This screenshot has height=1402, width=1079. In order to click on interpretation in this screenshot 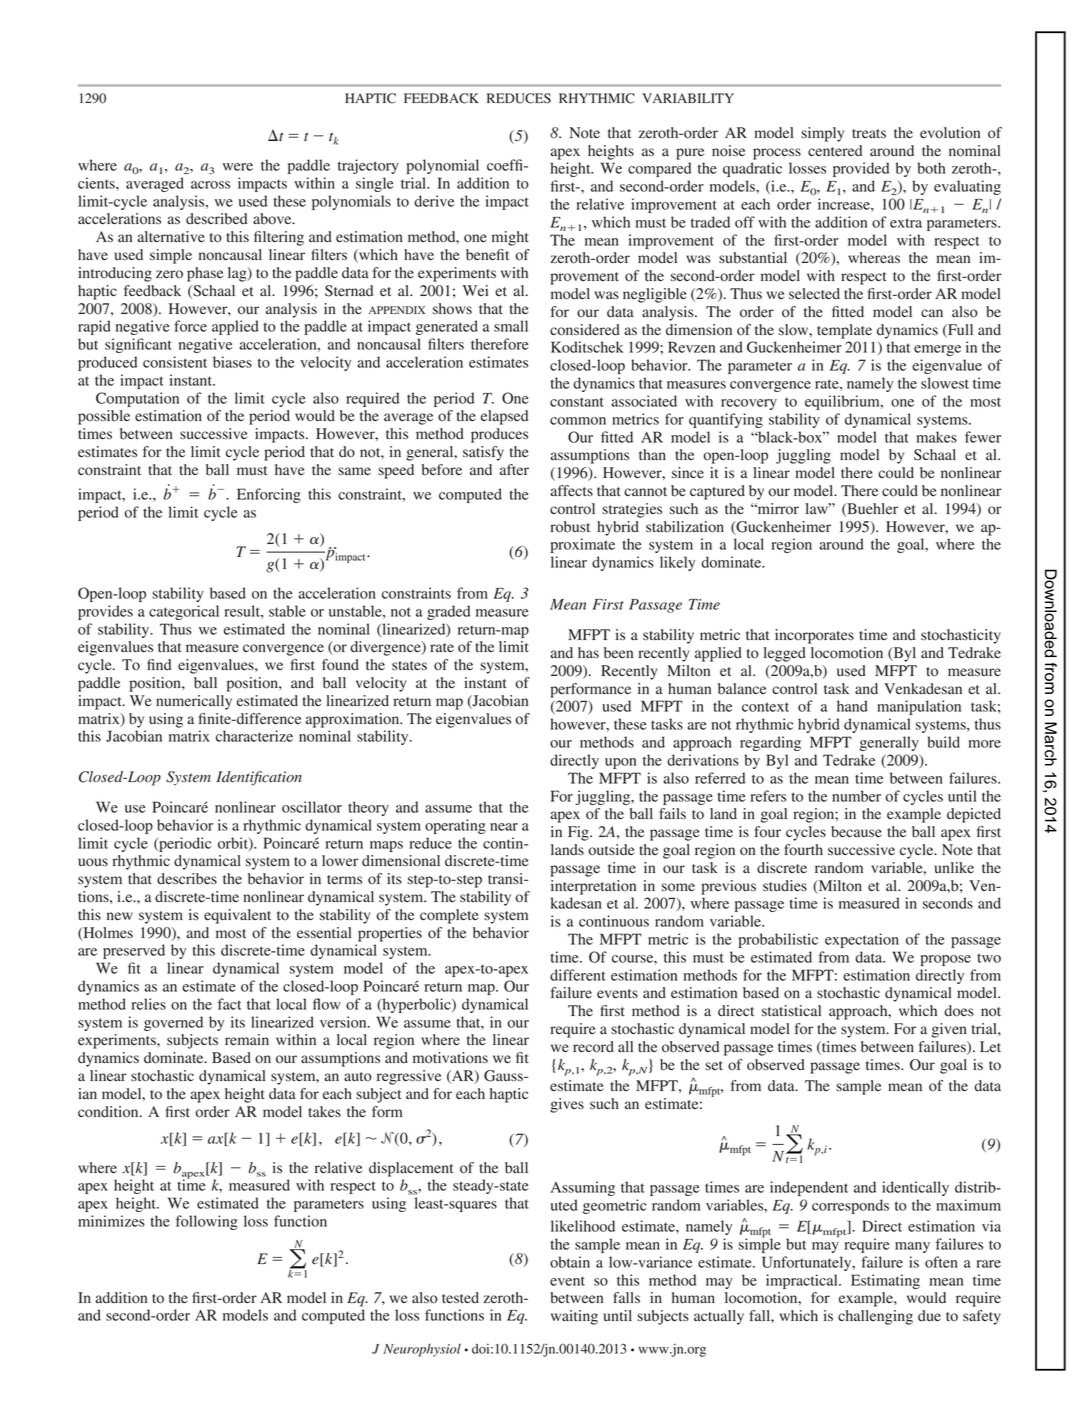, I will do `click(593, 887)`.
